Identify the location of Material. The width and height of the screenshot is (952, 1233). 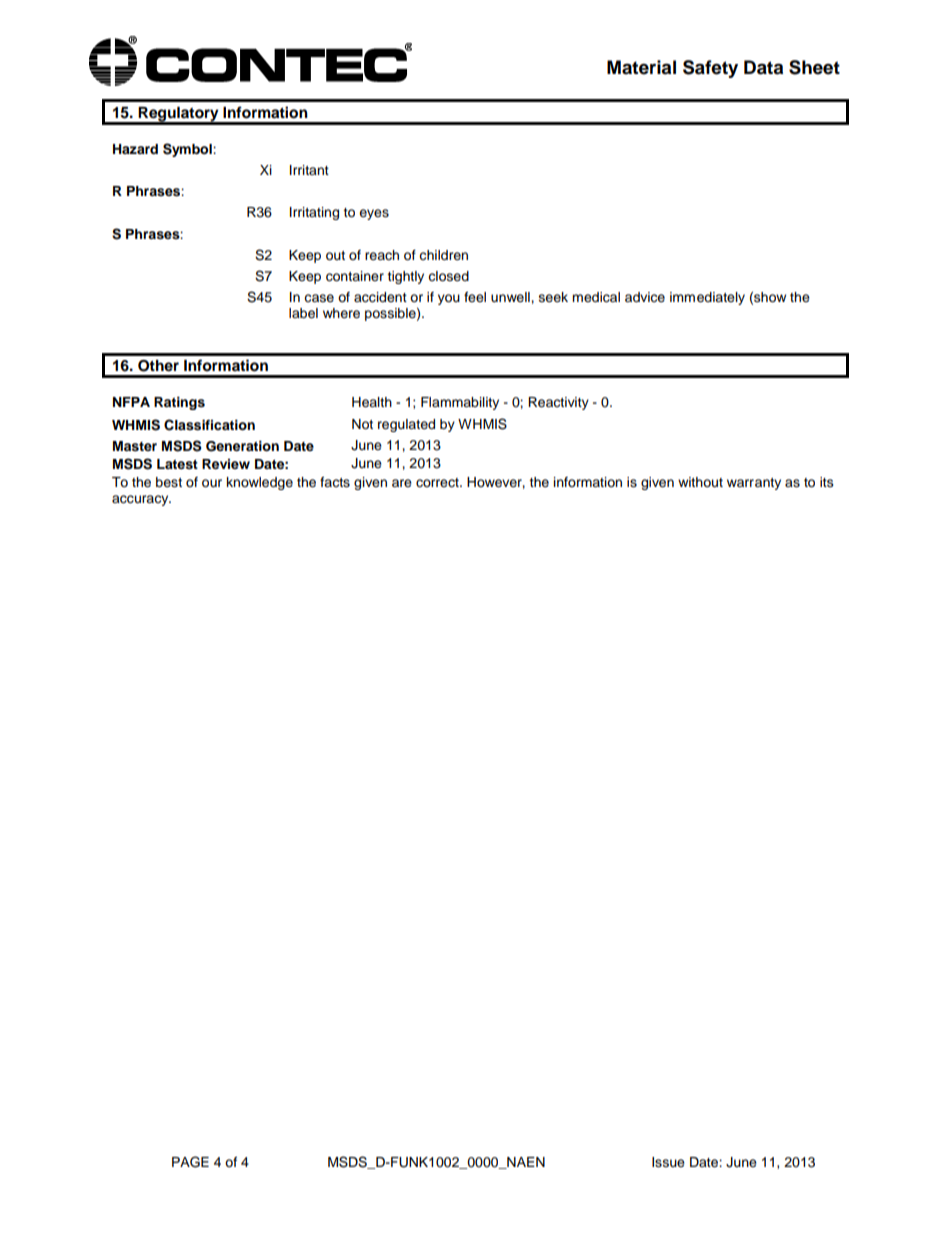
(641, 67).
